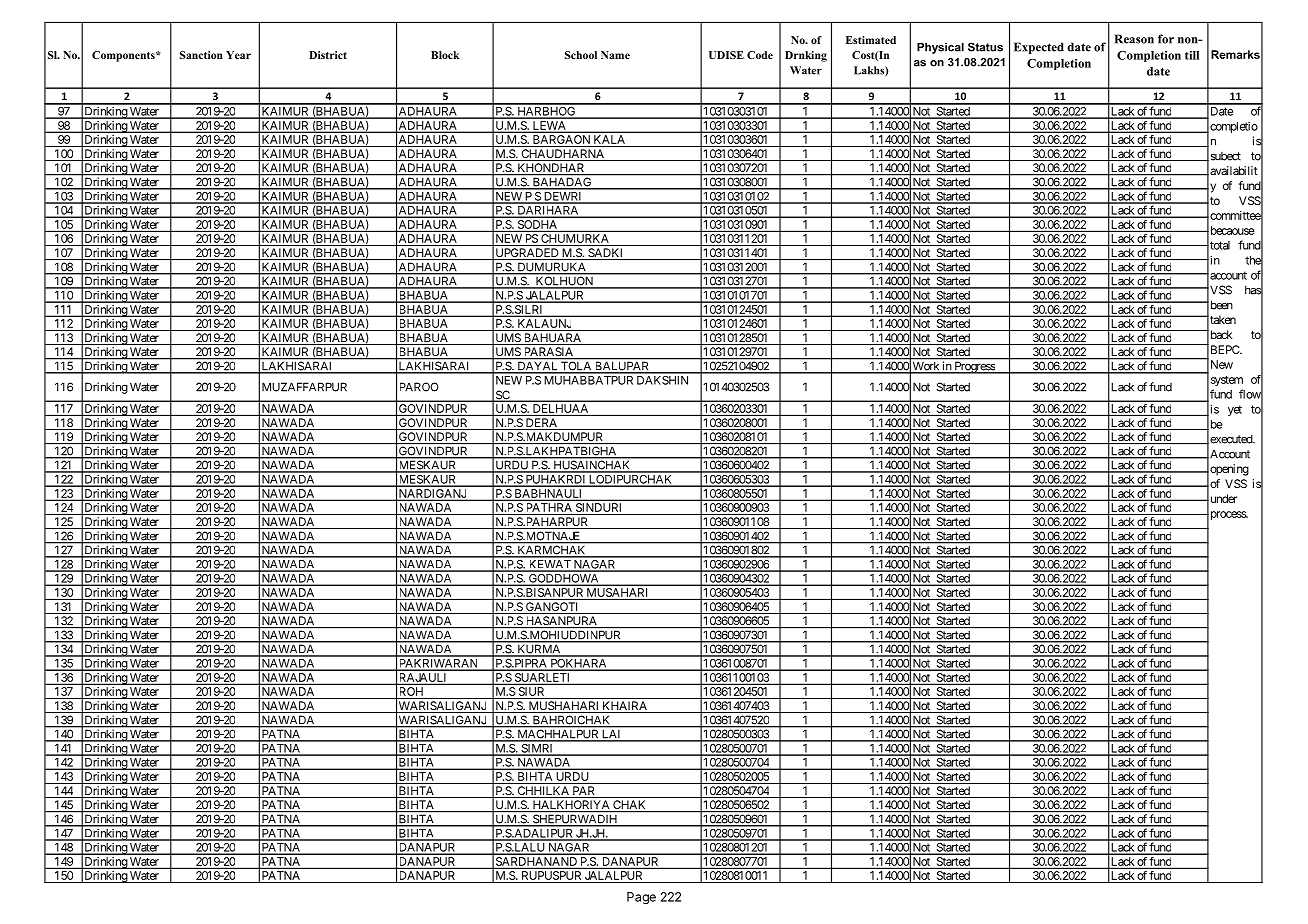  Describe the element at coordinates (581, 55) in the document. I see `School` at that location.
